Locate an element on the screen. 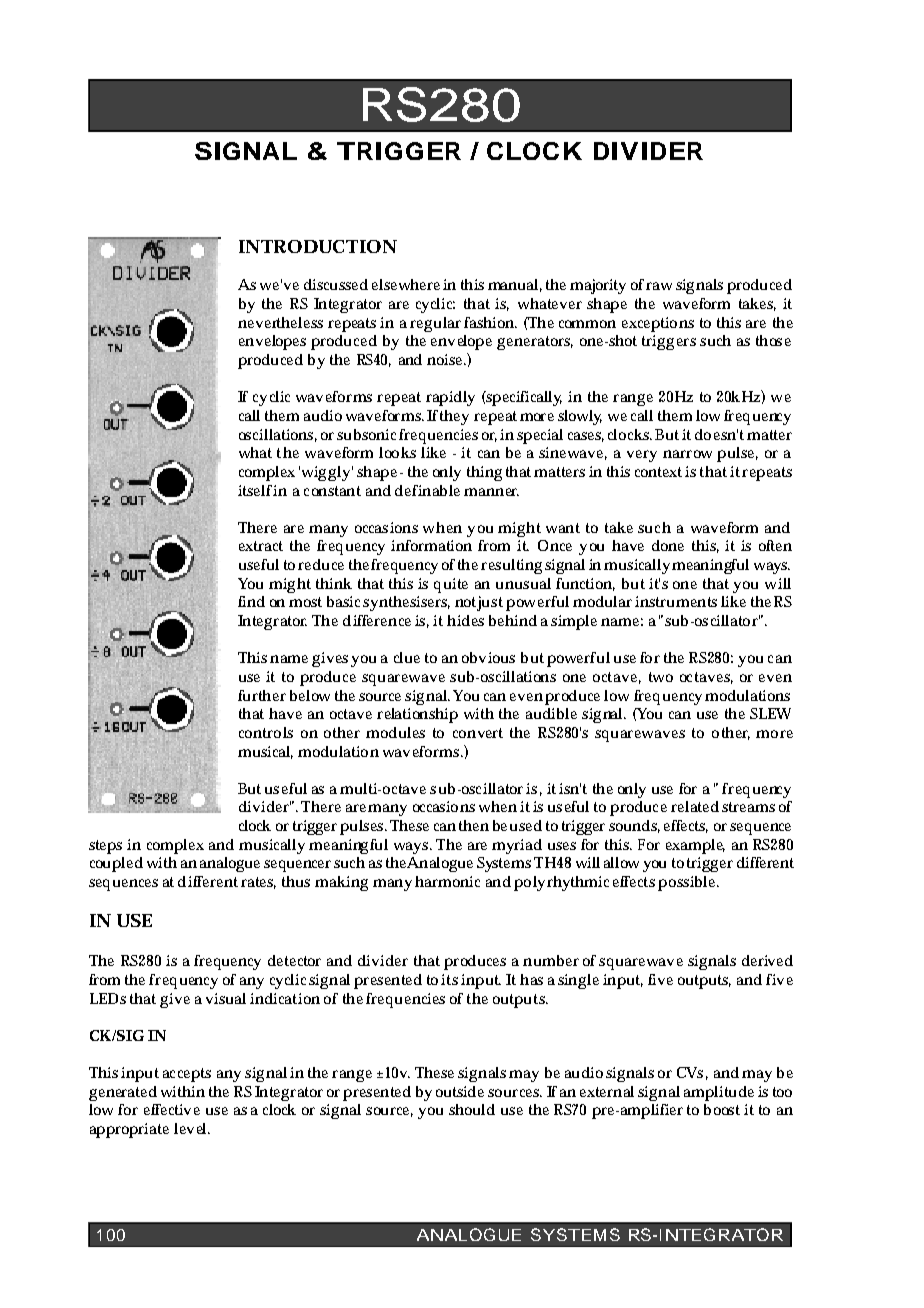  relationship is located at coordinates (417, 715).
